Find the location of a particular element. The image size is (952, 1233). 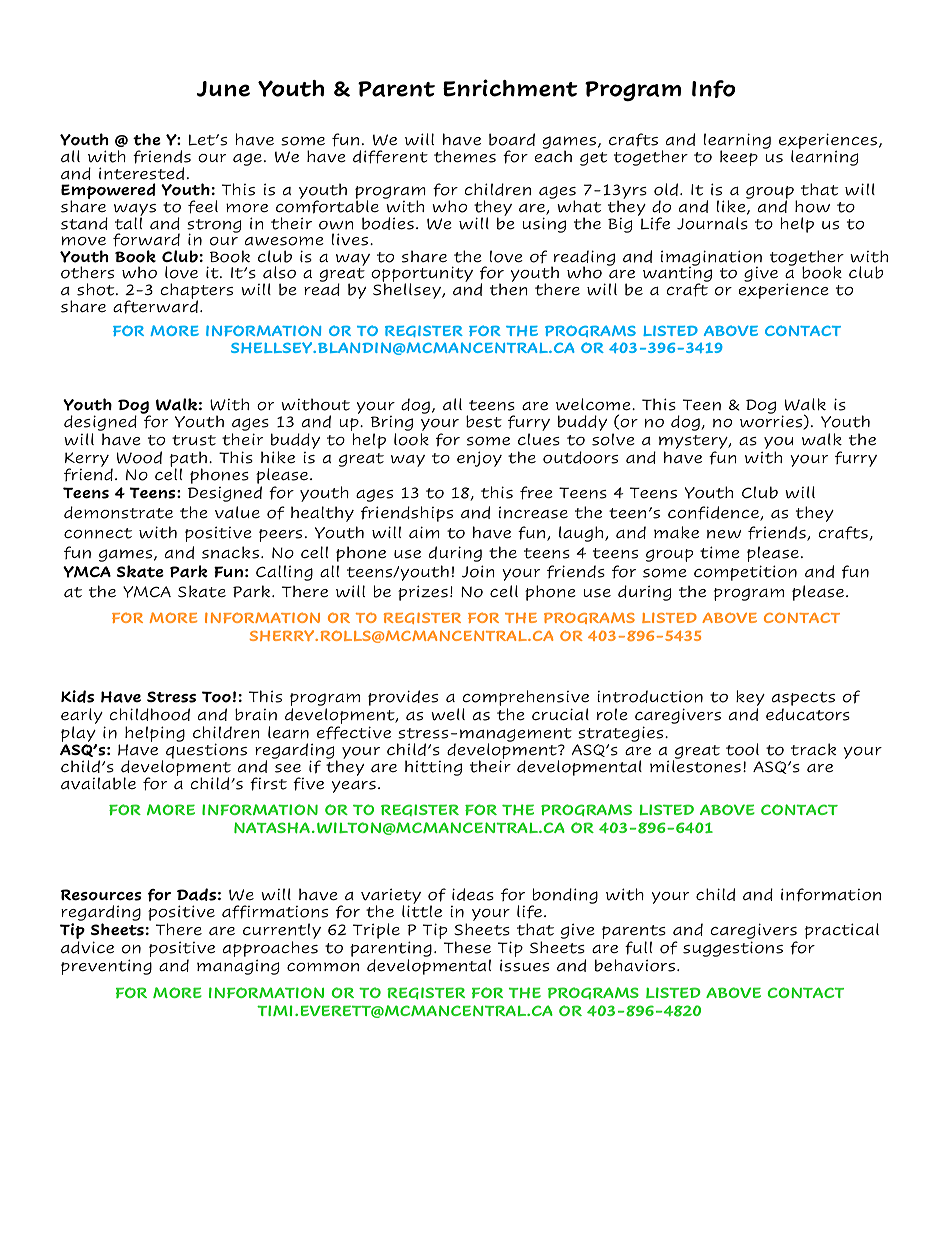

suggestions is located at coordinates (733, 949).
